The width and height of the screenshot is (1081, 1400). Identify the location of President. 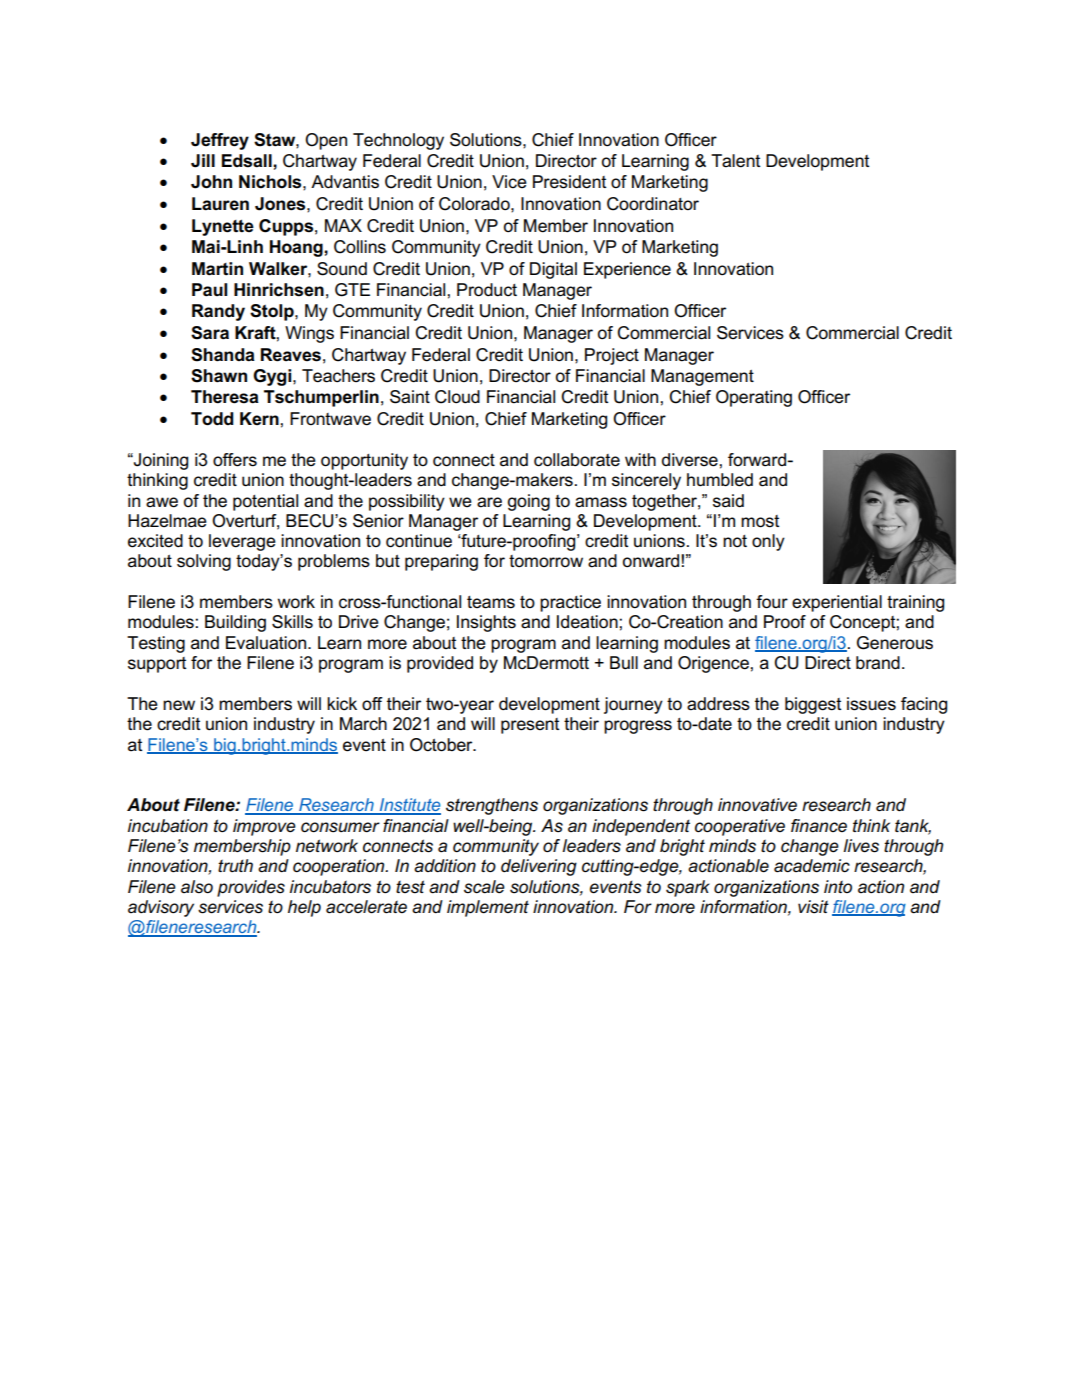
(569, 182).
